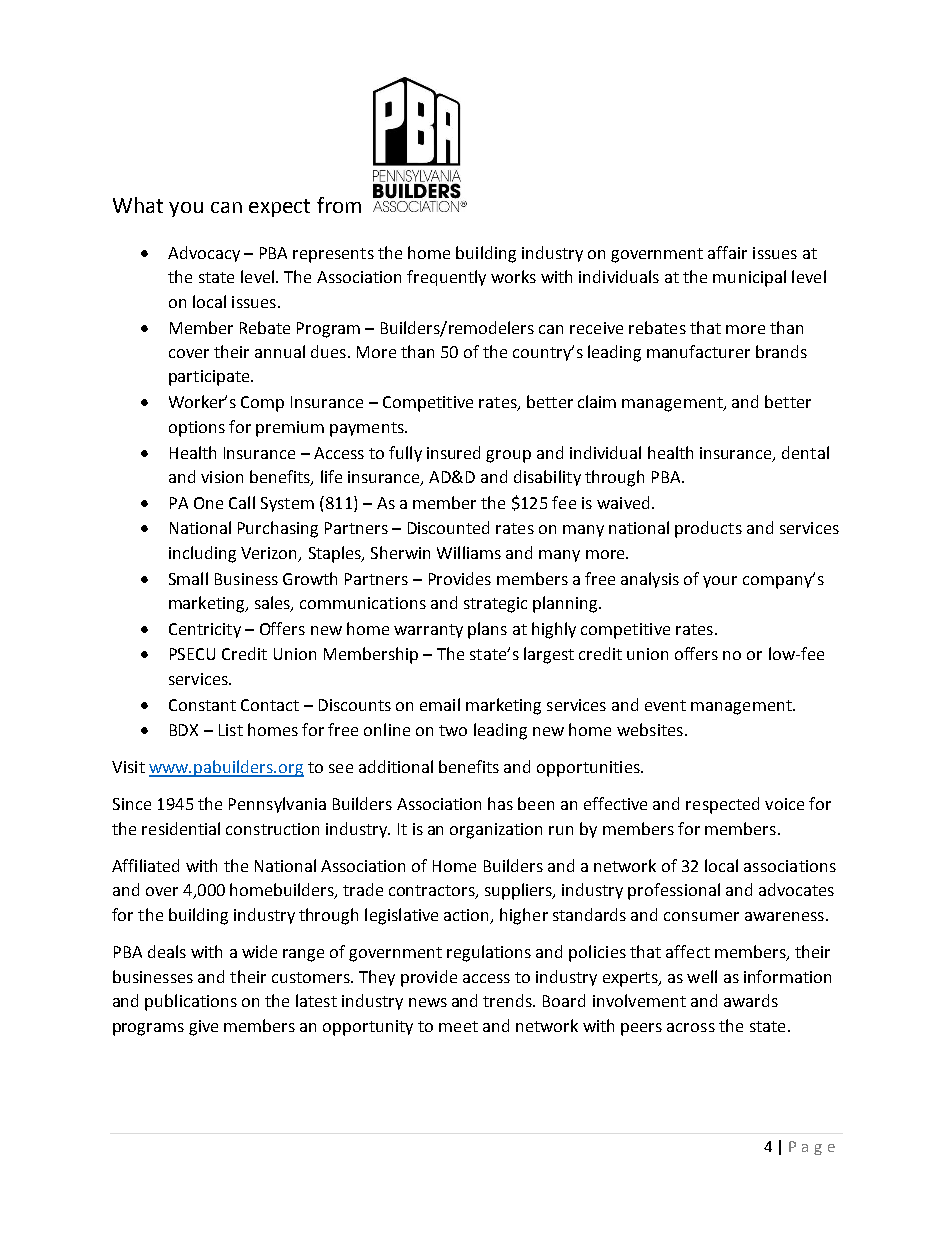 This image has width=952, height=1233. Describe the element at coordinates (191, 1002) in the image. I see `publications` at that location.
